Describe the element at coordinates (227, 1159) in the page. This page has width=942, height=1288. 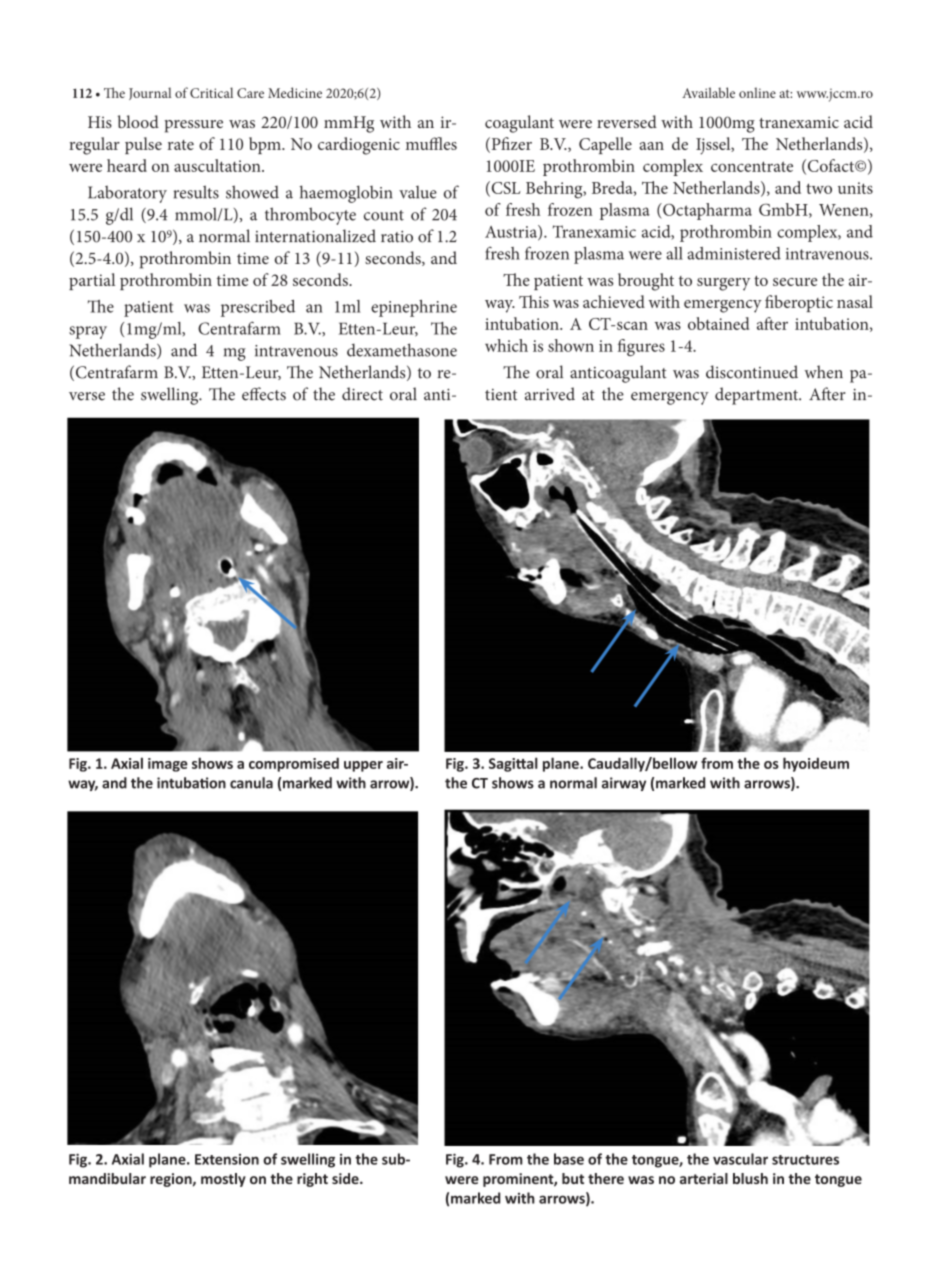
I see `Extension` at that location.
